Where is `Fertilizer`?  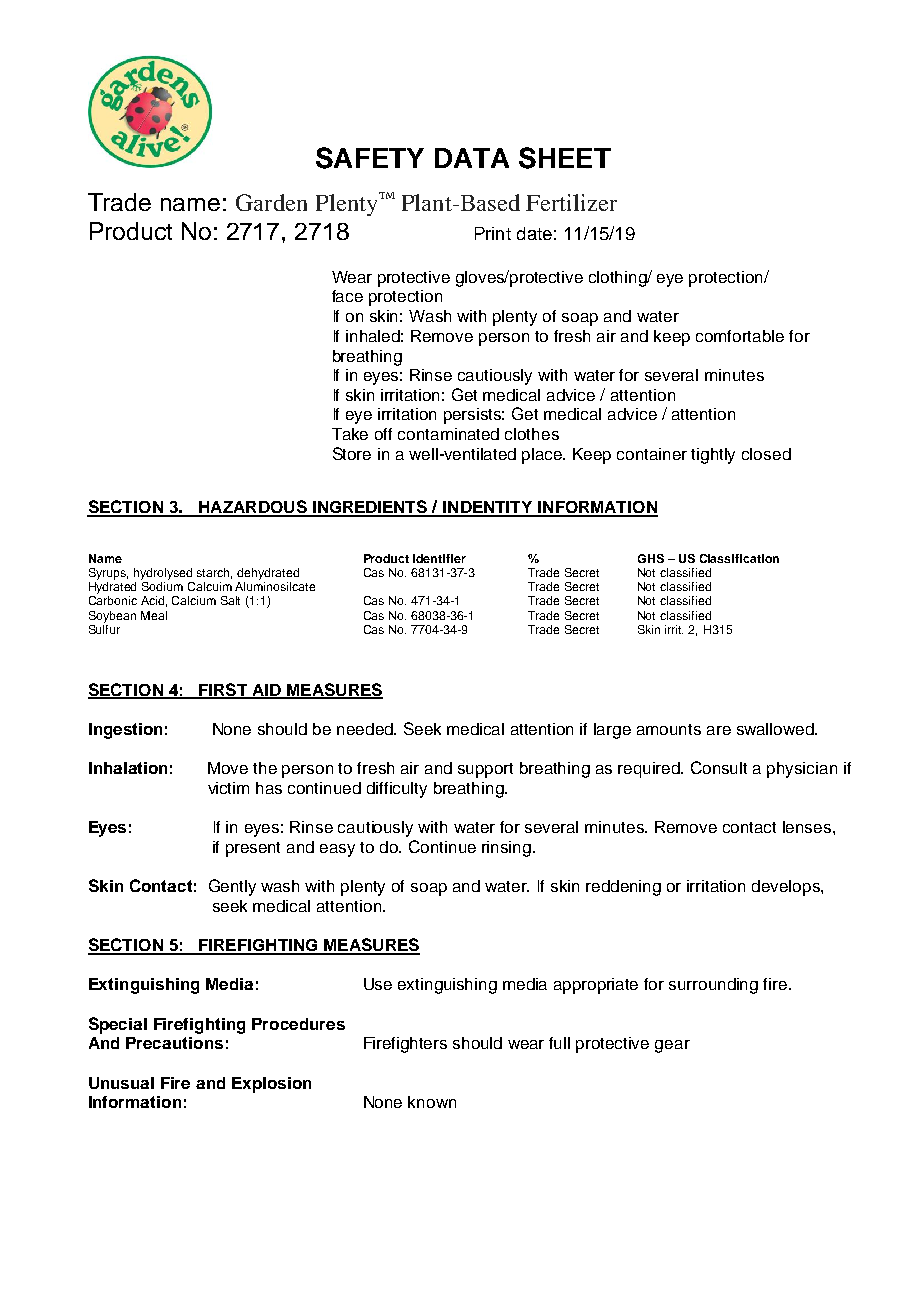 Fertilizer is located at coordinates (571, 202).
